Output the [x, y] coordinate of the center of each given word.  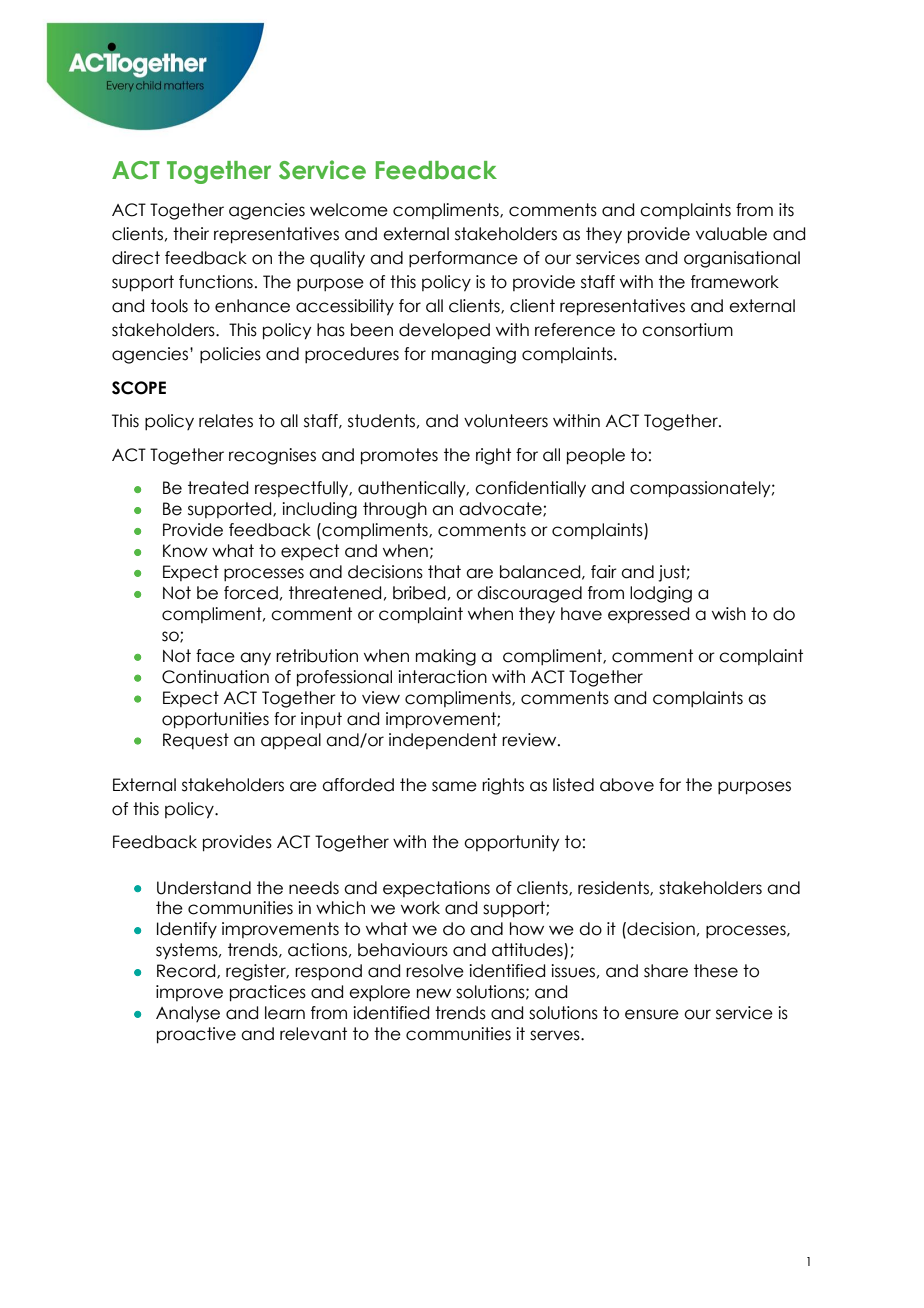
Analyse [188, 1014]
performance [463, 259]
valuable [731, 234]
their [191, 234]
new [434, 993]
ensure [652, 1014]
